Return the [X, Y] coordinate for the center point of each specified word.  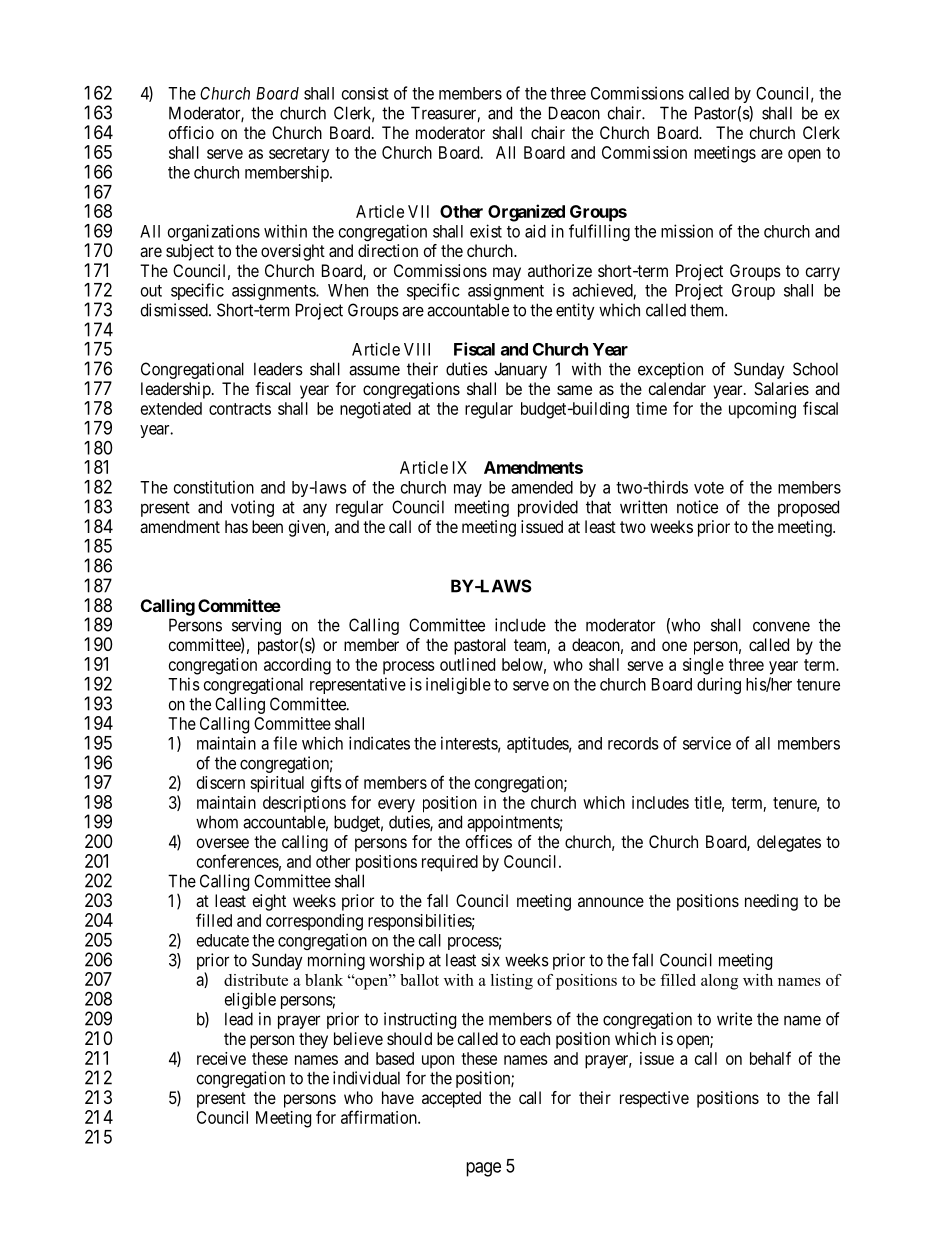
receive [221, 1058]
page [483, 1169]
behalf [770, 1058]
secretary [299, 155]
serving [256, 628]
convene [781, 627]
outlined [467, 664]
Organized [526, 213]
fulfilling [599, 232]
